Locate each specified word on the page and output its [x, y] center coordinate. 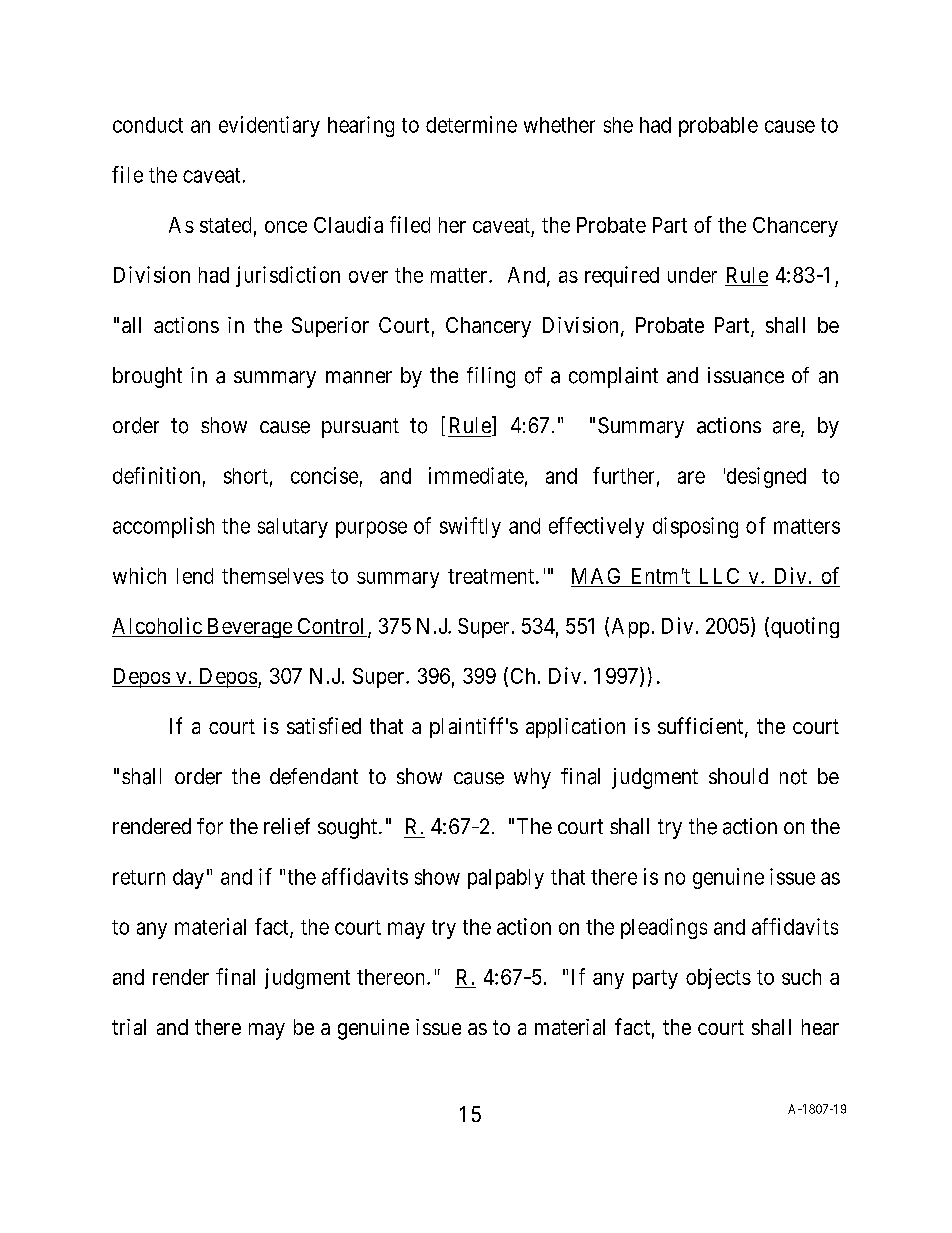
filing [491, 377]
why [532, 778]
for [210, 826]
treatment [491, 576]
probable [718, 127]
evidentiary [269, 126]
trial [129, 1027]
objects [718, 978]
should [738, 776]
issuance [746, 375]
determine [471, 124]
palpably [506, 879]
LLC [719, 576]
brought [147, 377]
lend [195, 576]
